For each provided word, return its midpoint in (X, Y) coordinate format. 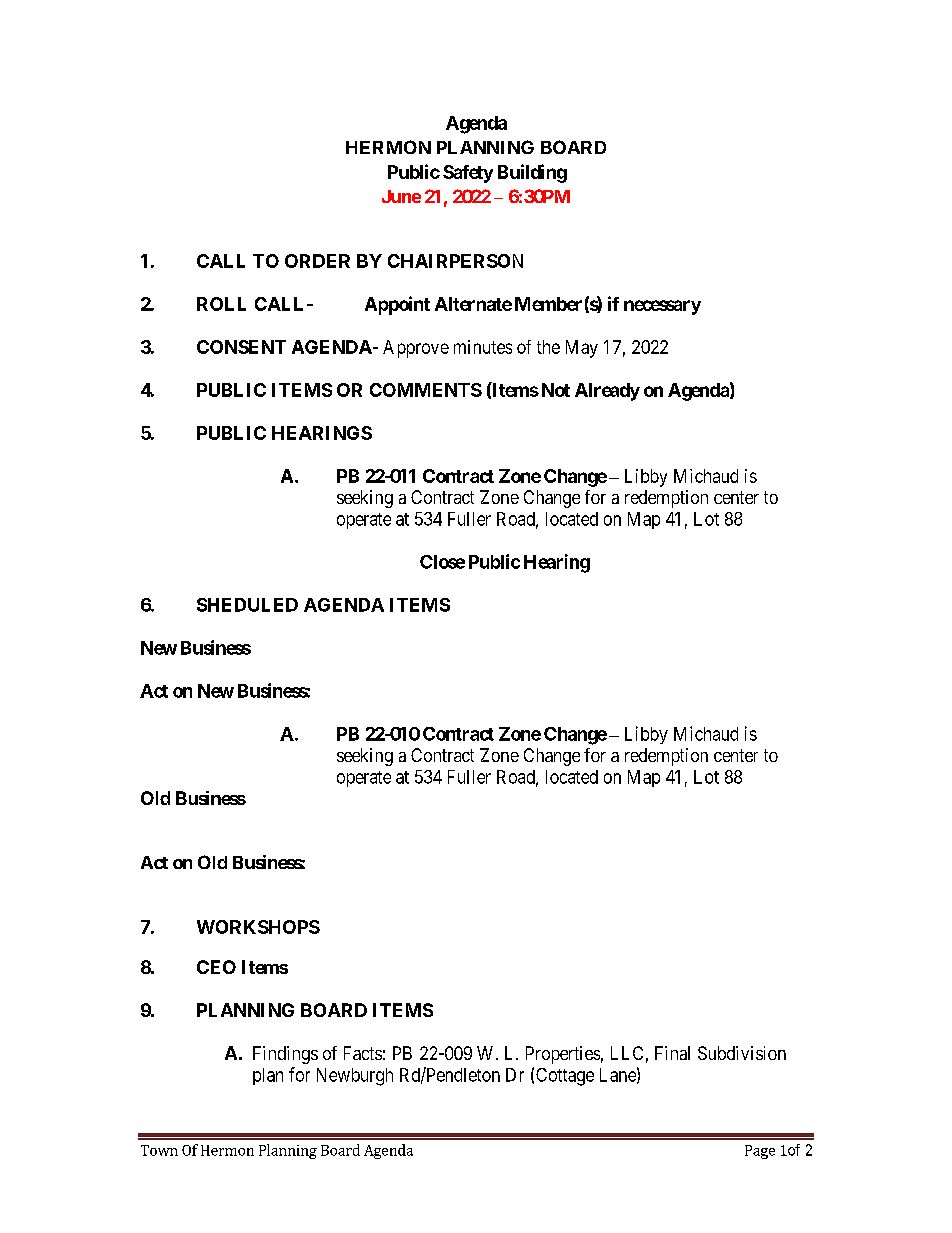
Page (760, 1152)
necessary (662, 307)
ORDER (317, 261)
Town (159, 1150)
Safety (468, 174)
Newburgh (355, 1077)
